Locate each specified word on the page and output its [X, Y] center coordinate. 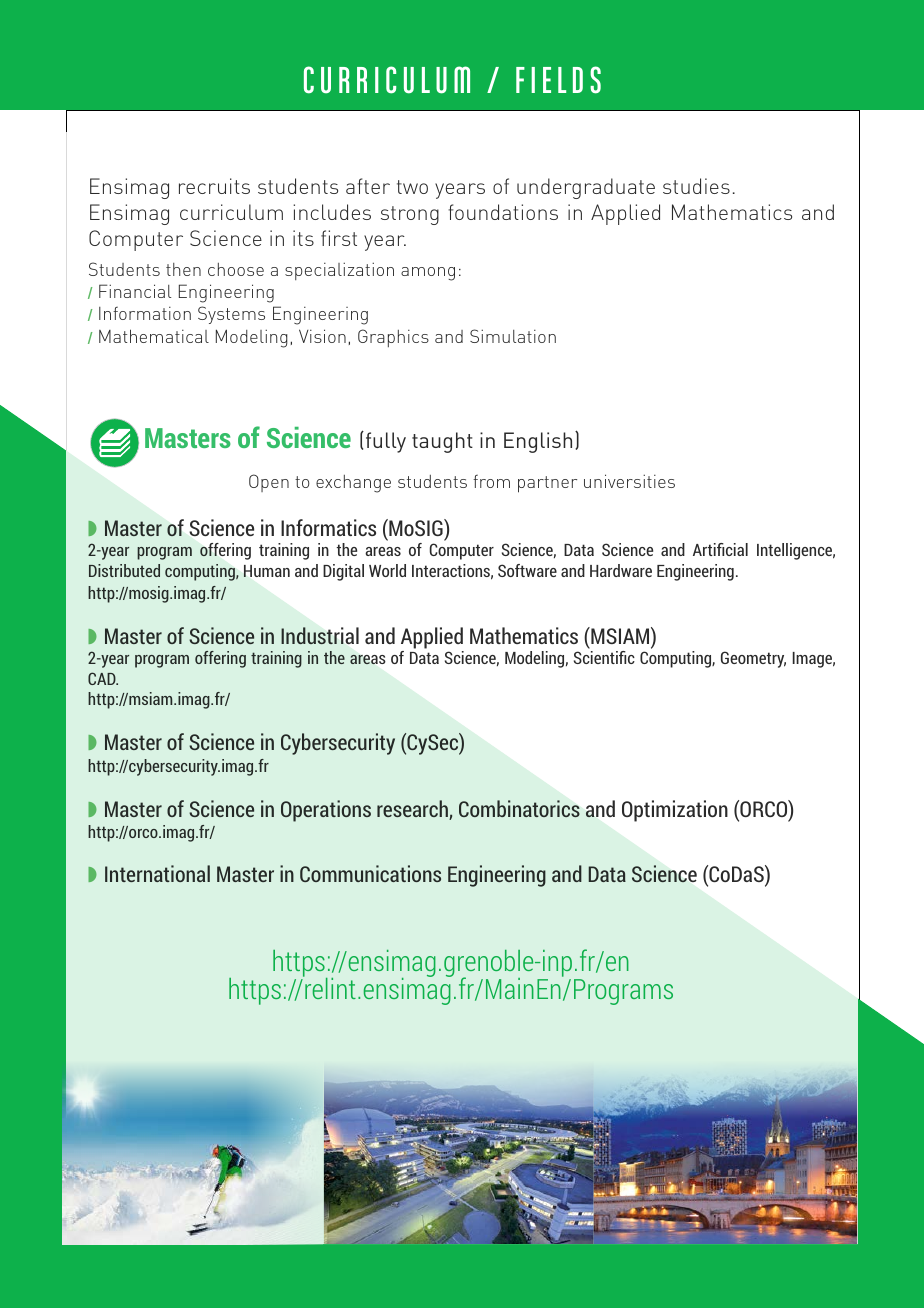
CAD [103, 678]
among [428, 274]
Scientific [604, 657]
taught [442, 442]
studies [696, 186]
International [157, 873]
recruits [214, 186]
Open [269, 483]
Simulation [513, 336]
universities [629, 481]
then [183, 269]
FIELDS [558, 80]
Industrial [320, 635]
